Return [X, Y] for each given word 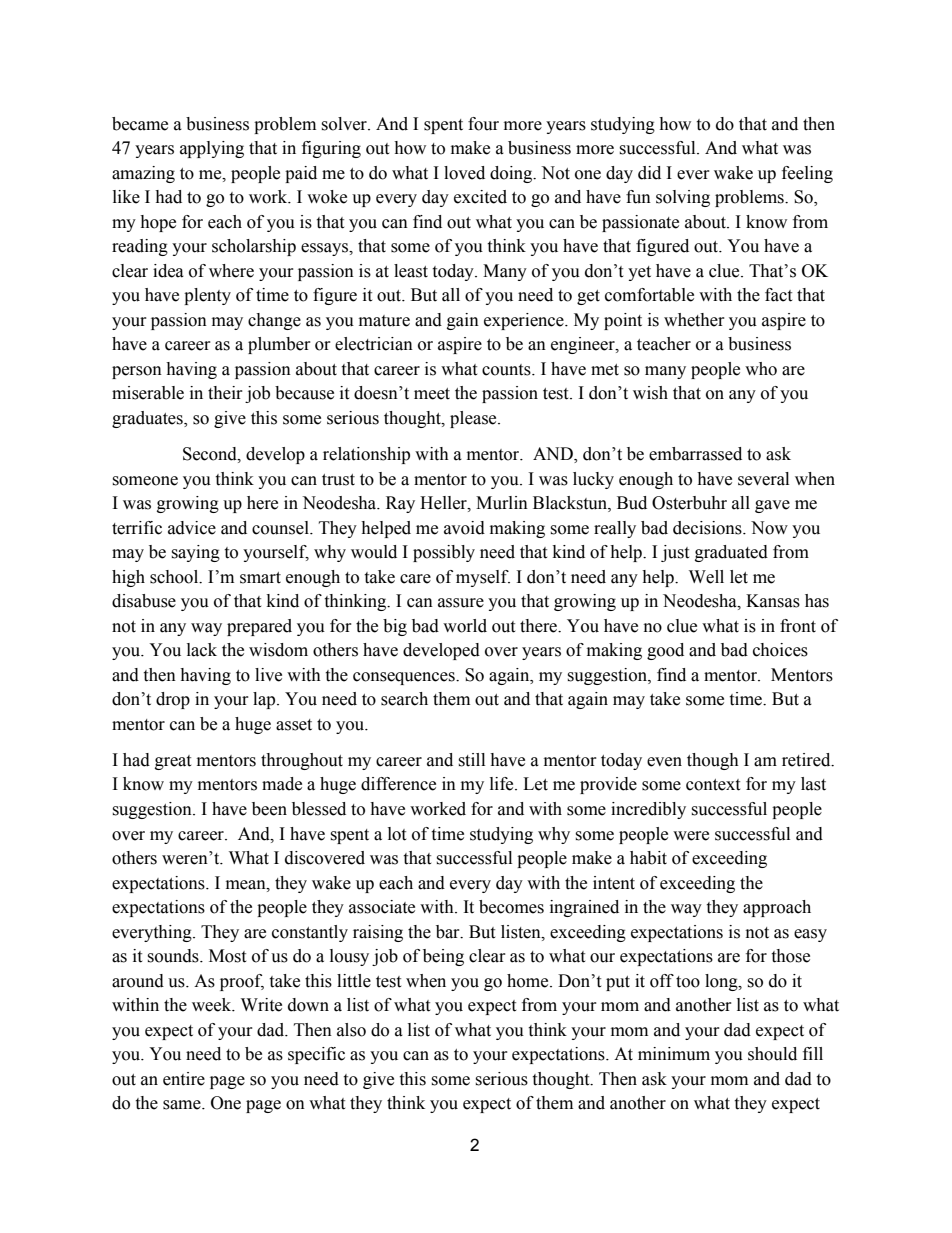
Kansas [773, 601]
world [465, 626]
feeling [807, 174]
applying [212, 149]
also [351, 1030]
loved [464, 173]
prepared [259, 627]
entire [184, 1079]
